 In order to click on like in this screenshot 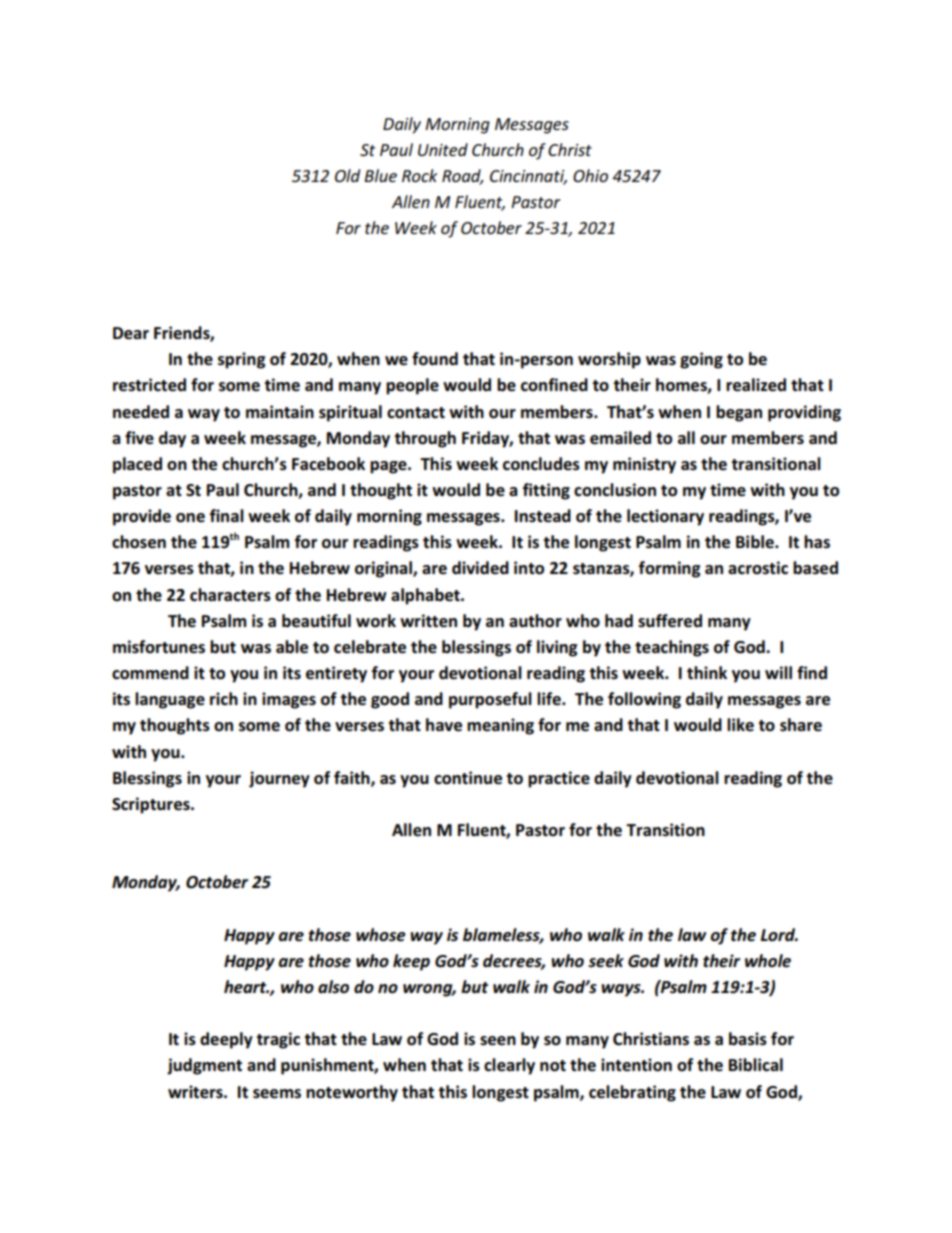, I will do `click(740, 725)`.
